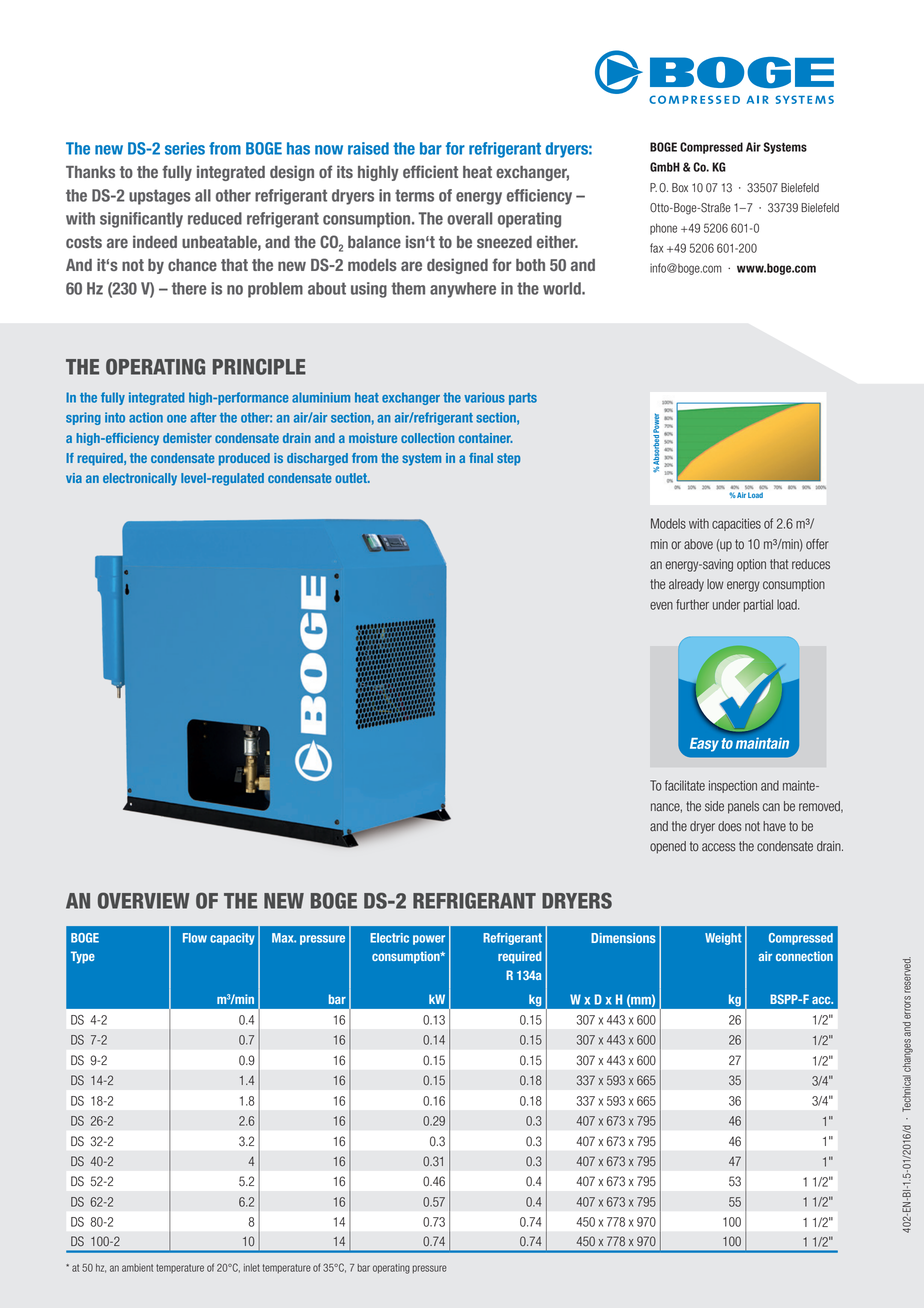  What do you see at coordinates (736, 524) in the screenshot?
I see `capacities` at bounding box center [736, 524].
